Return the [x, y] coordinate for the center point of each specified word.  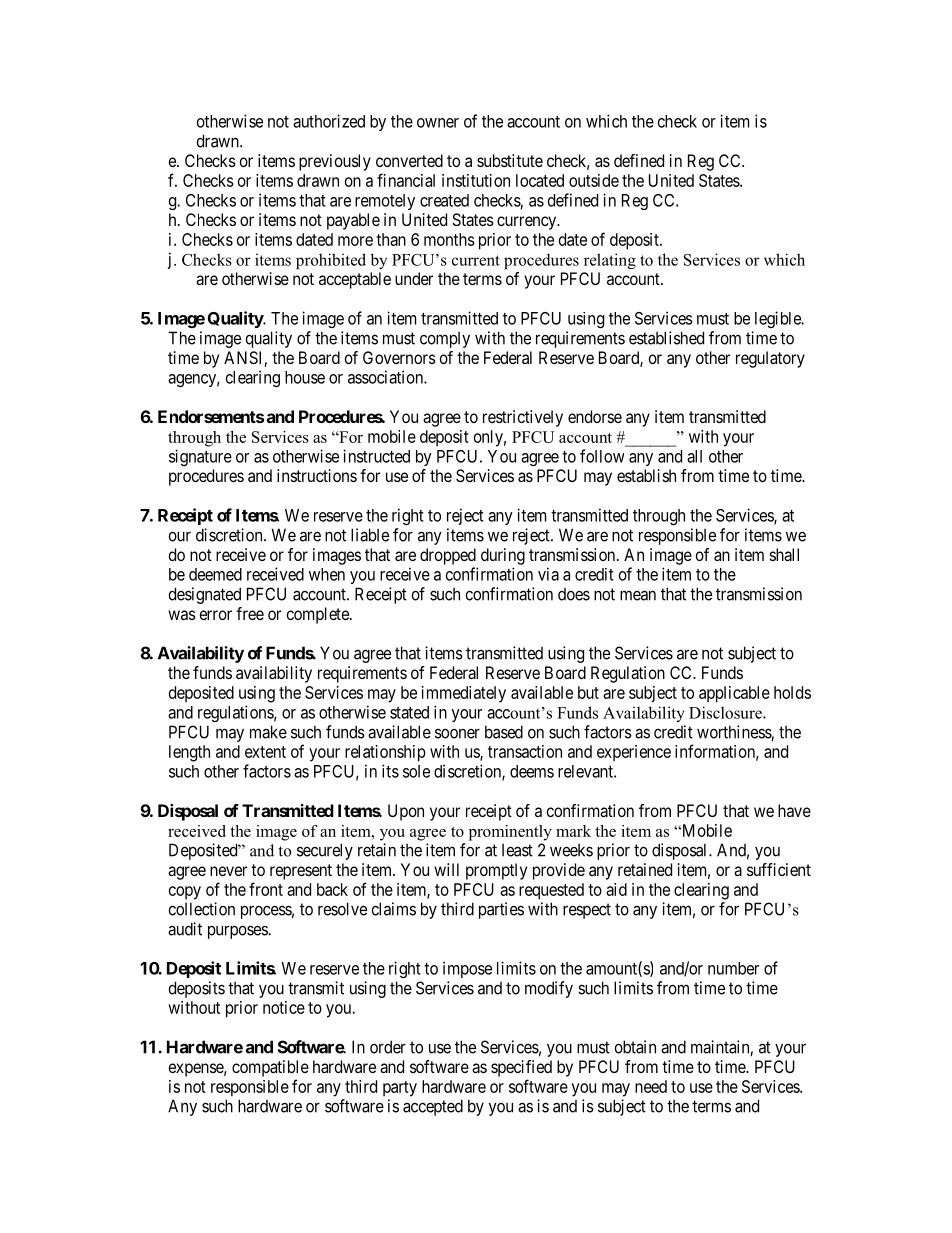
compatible [270, 1068]
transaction [525, 751]
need [651, 1086]
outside [594, 180]
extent [265, 752]
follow [602, 456]
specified [521, 1068]
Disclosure [726, 712]
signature [200, 457]
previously [335, 162]
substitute [510, 160]
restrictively [523, 418]
